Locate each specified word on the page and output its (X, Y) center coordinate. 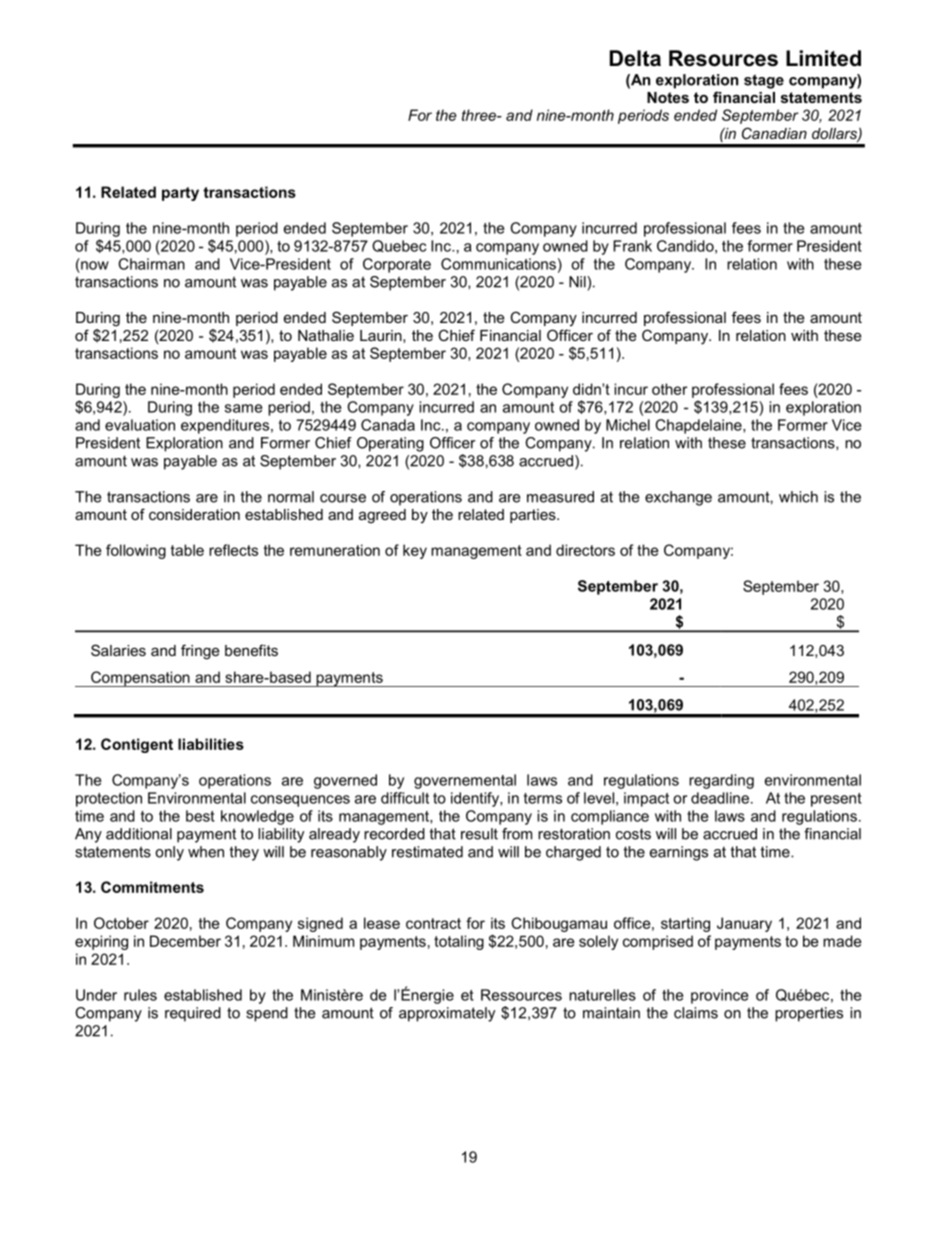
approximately (447, 1014)
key (415, 551)
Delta (635, 58)
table (187, 550)
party (180, 194)
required (193, 1014)
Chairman (151, 264)
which (798, 497)
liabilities (211, 744)
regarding (721, 781)
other (669, 389)
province (719, 996)
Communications (498, 264)
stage (764, 81)
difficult (405, 798)
